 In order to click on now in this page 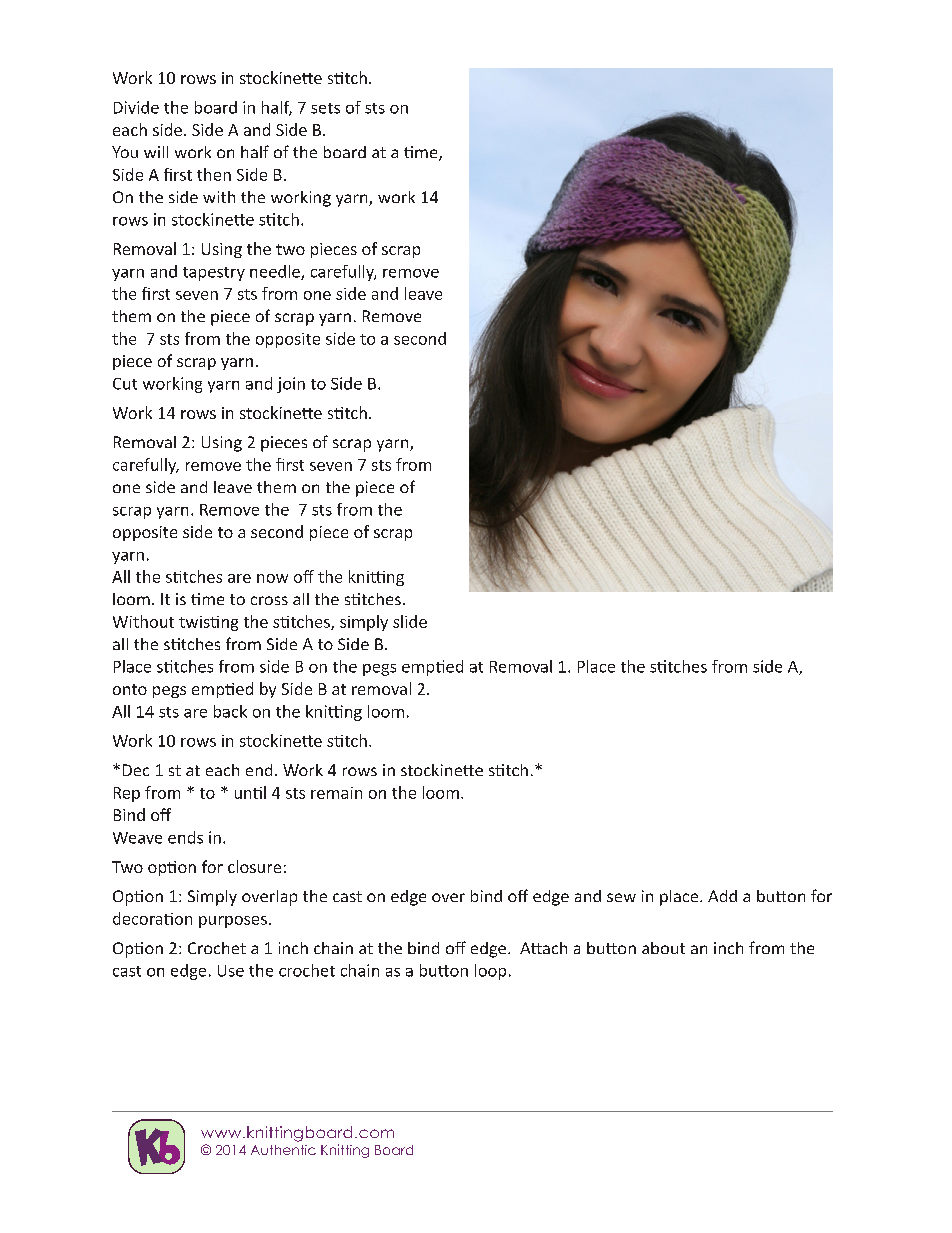, I will do `click(272, 578)`.
